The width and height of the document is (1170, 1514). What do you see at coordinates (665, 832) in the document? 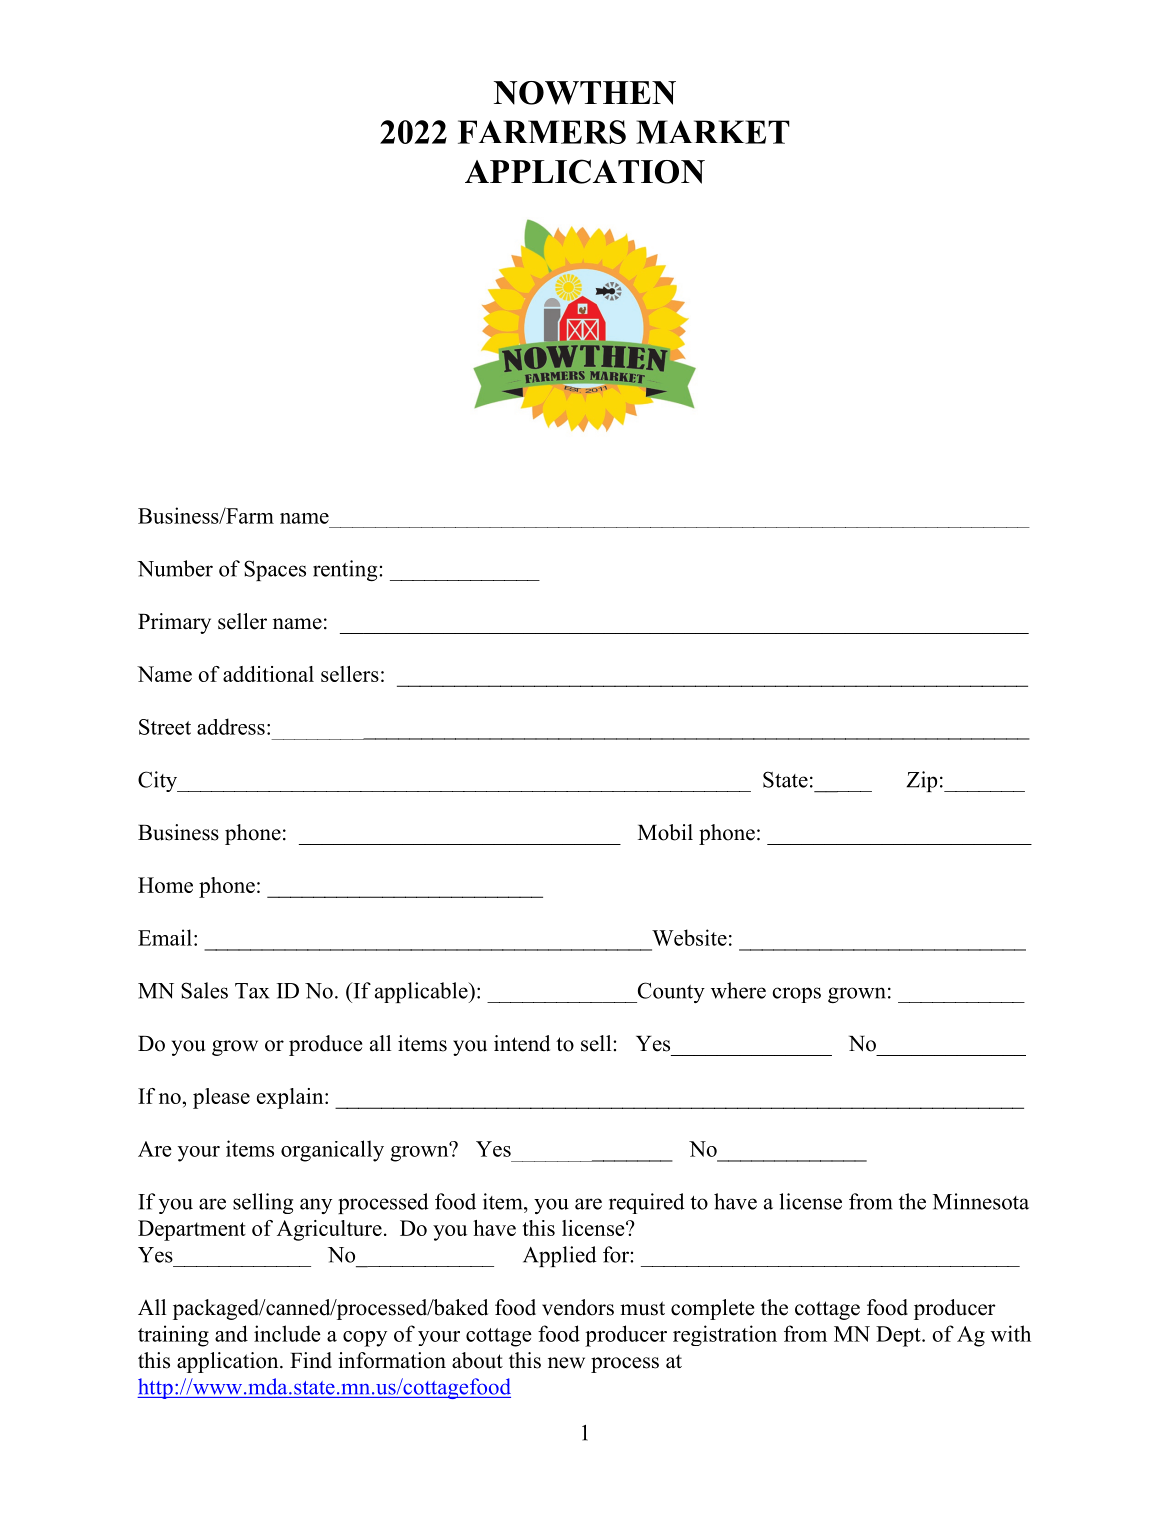
I see `Mobil` at bounding box center [665, 832].
